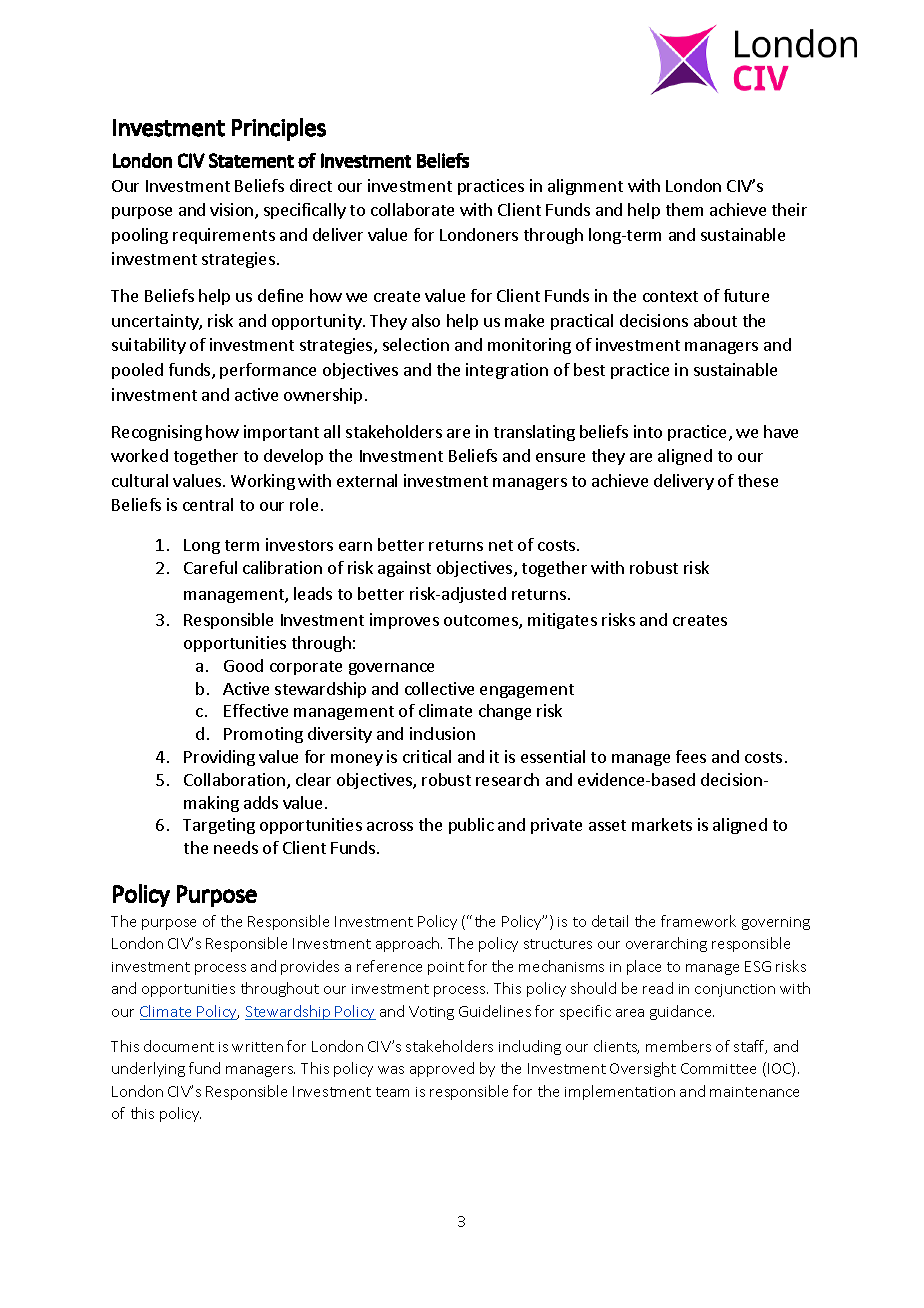 The height and width of the screenshot is (1308, 924). I want to click on collaborate, so click(412, 209).
